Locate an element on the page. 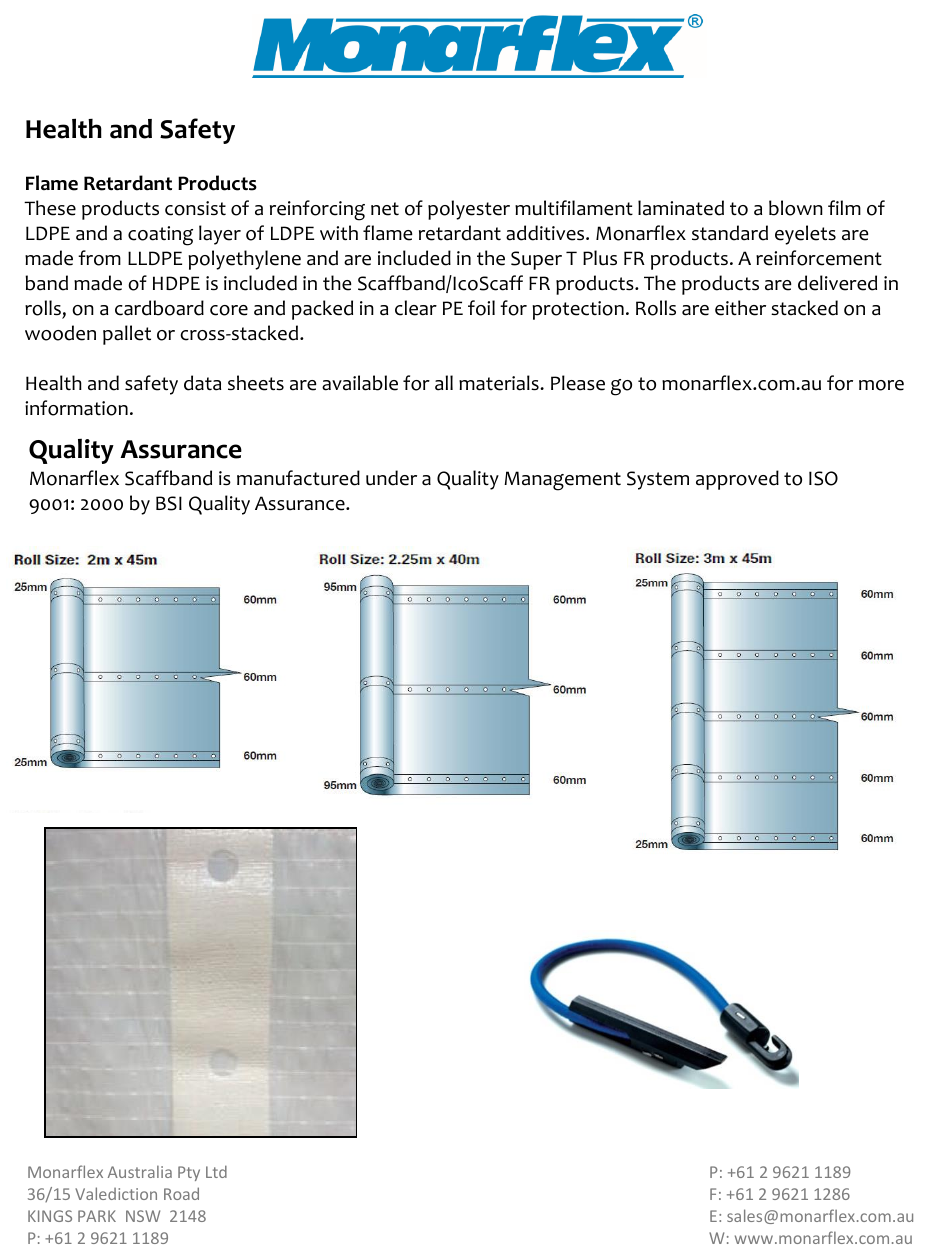  polyester is located at coordinates (469, 210).
